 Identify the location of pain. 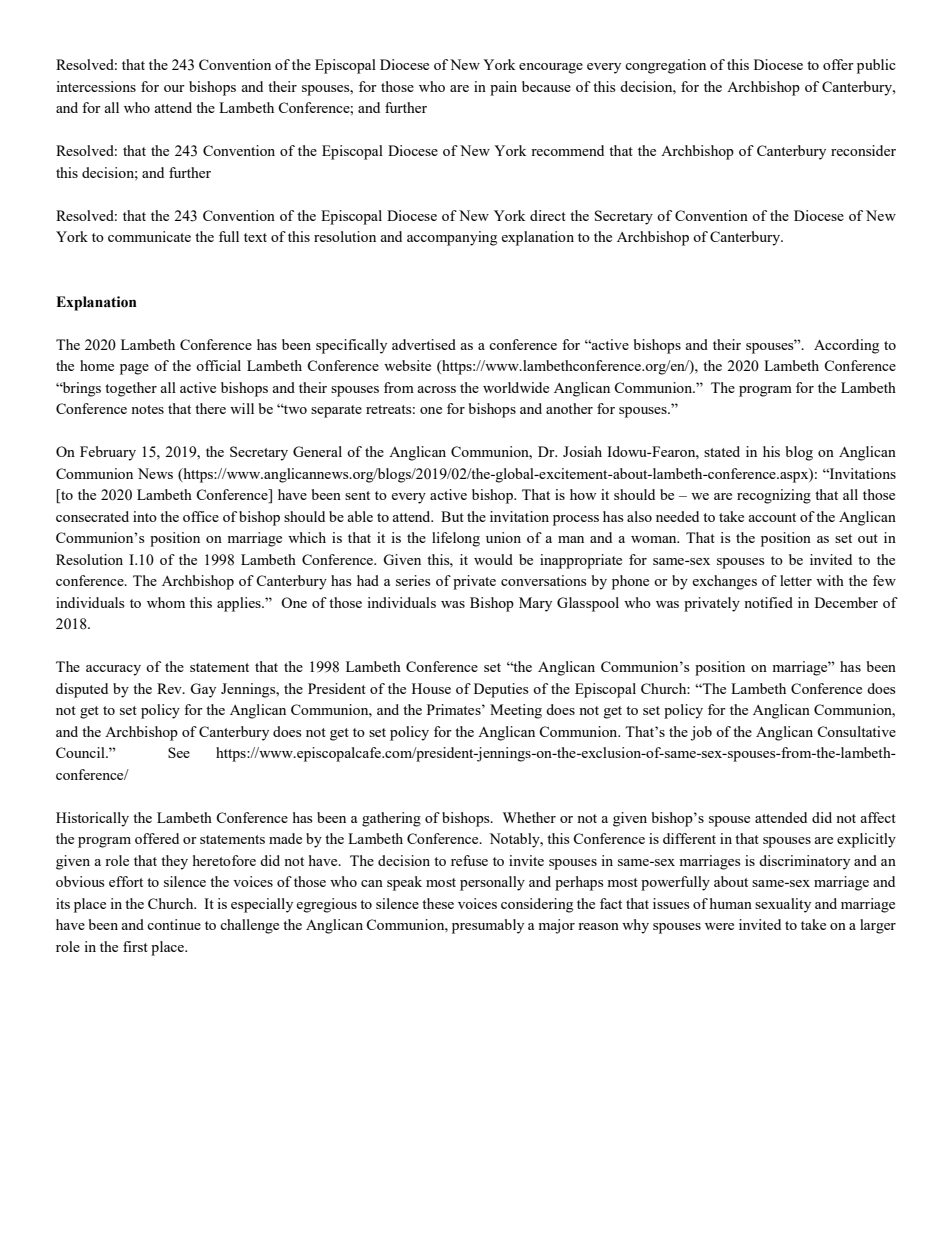
(503, 88).
